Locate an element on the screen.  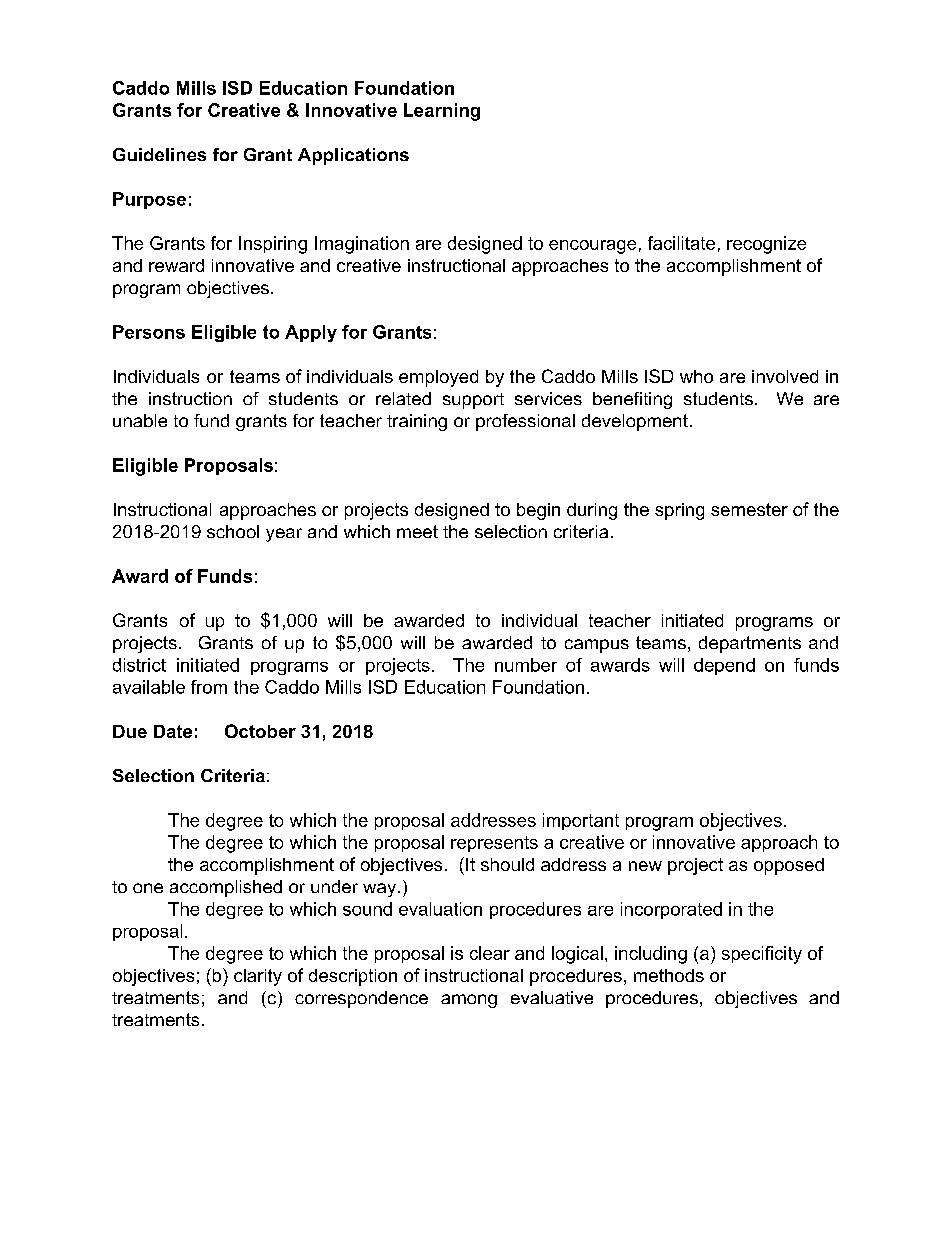
who is located at coordinates (696, 376).
